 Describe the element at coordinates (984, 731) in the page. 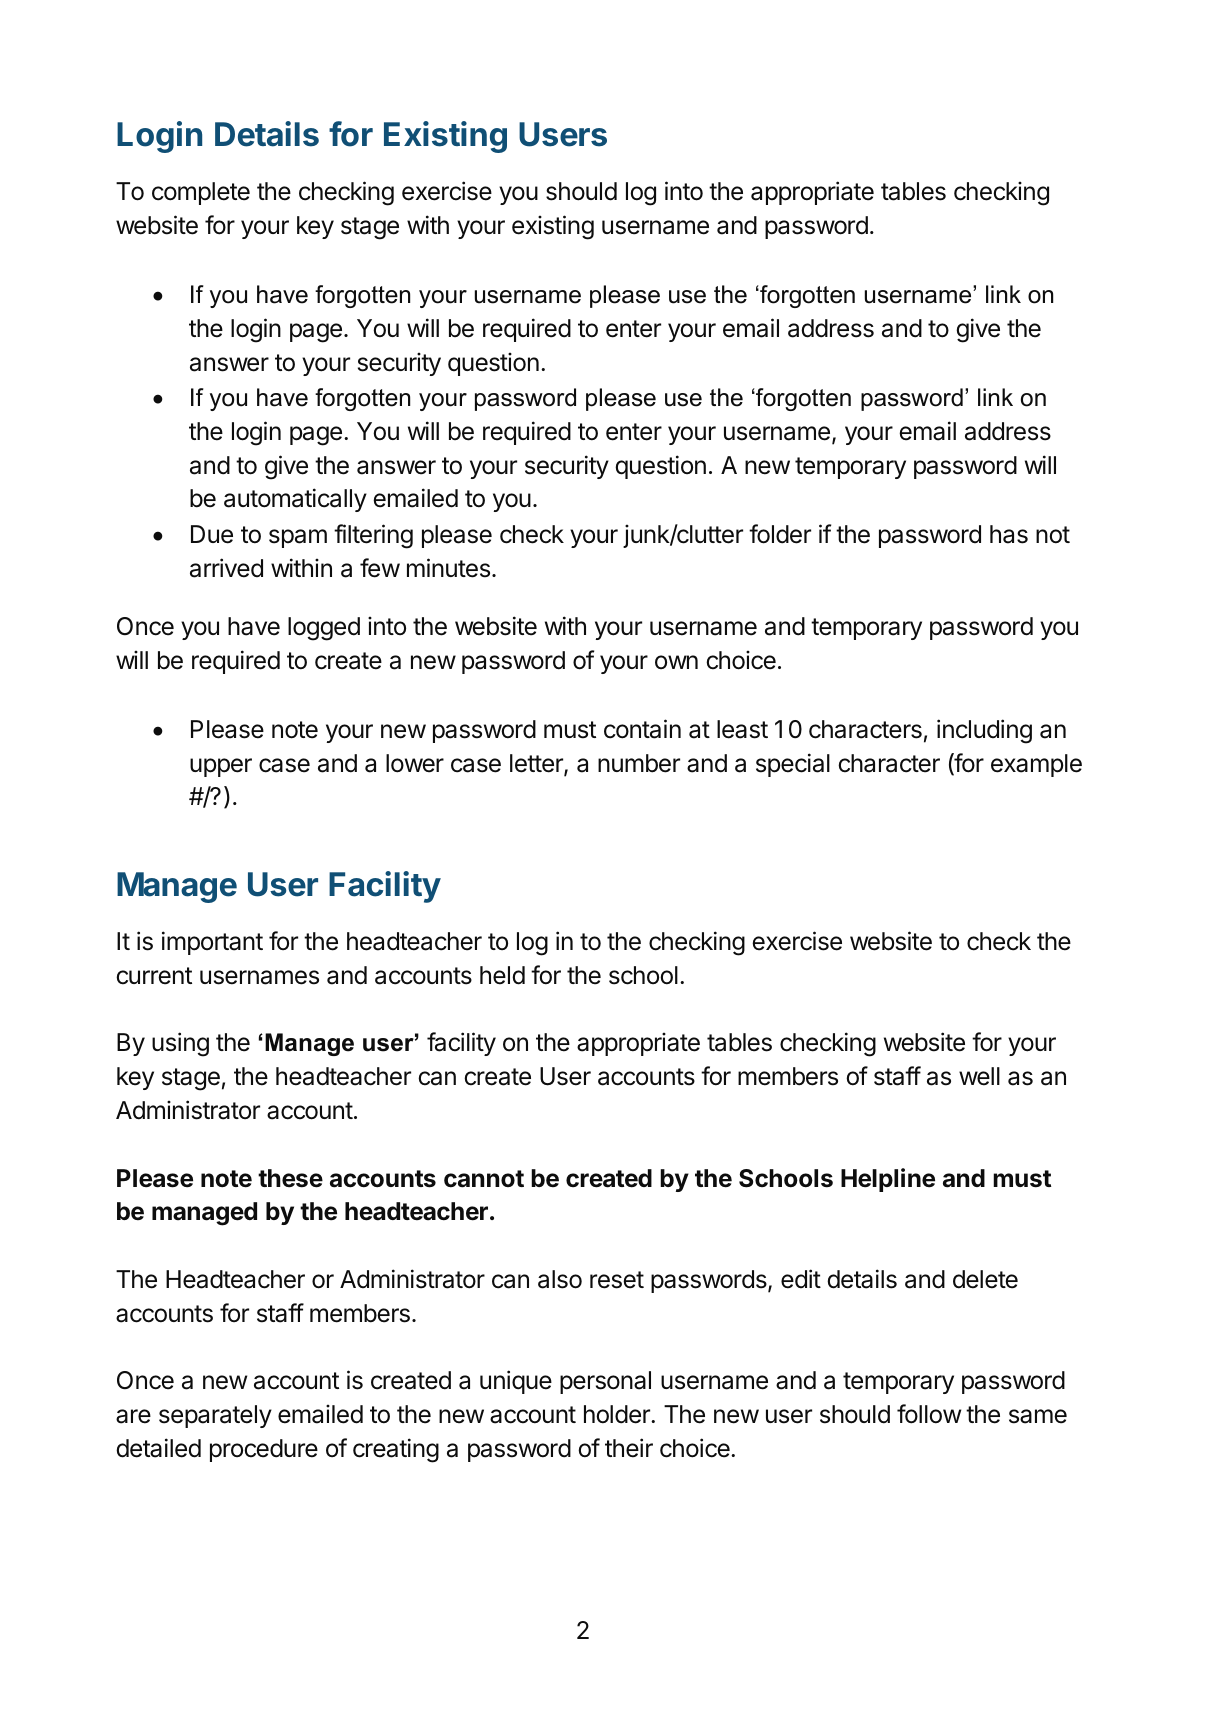

I see `including` at that location.
